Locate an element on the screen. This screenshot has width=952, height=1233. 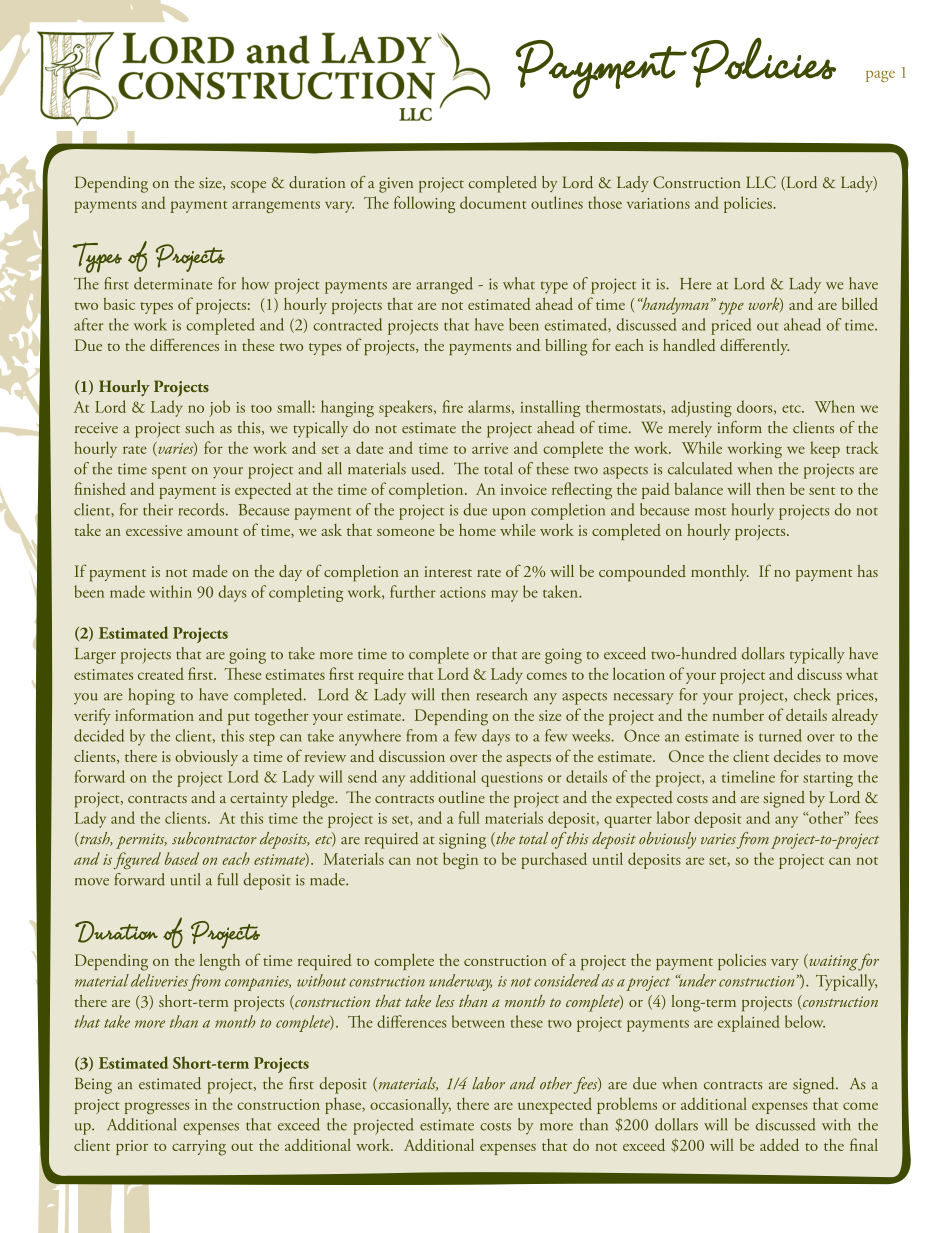
progresses is located at coordinates (157, 1108).
